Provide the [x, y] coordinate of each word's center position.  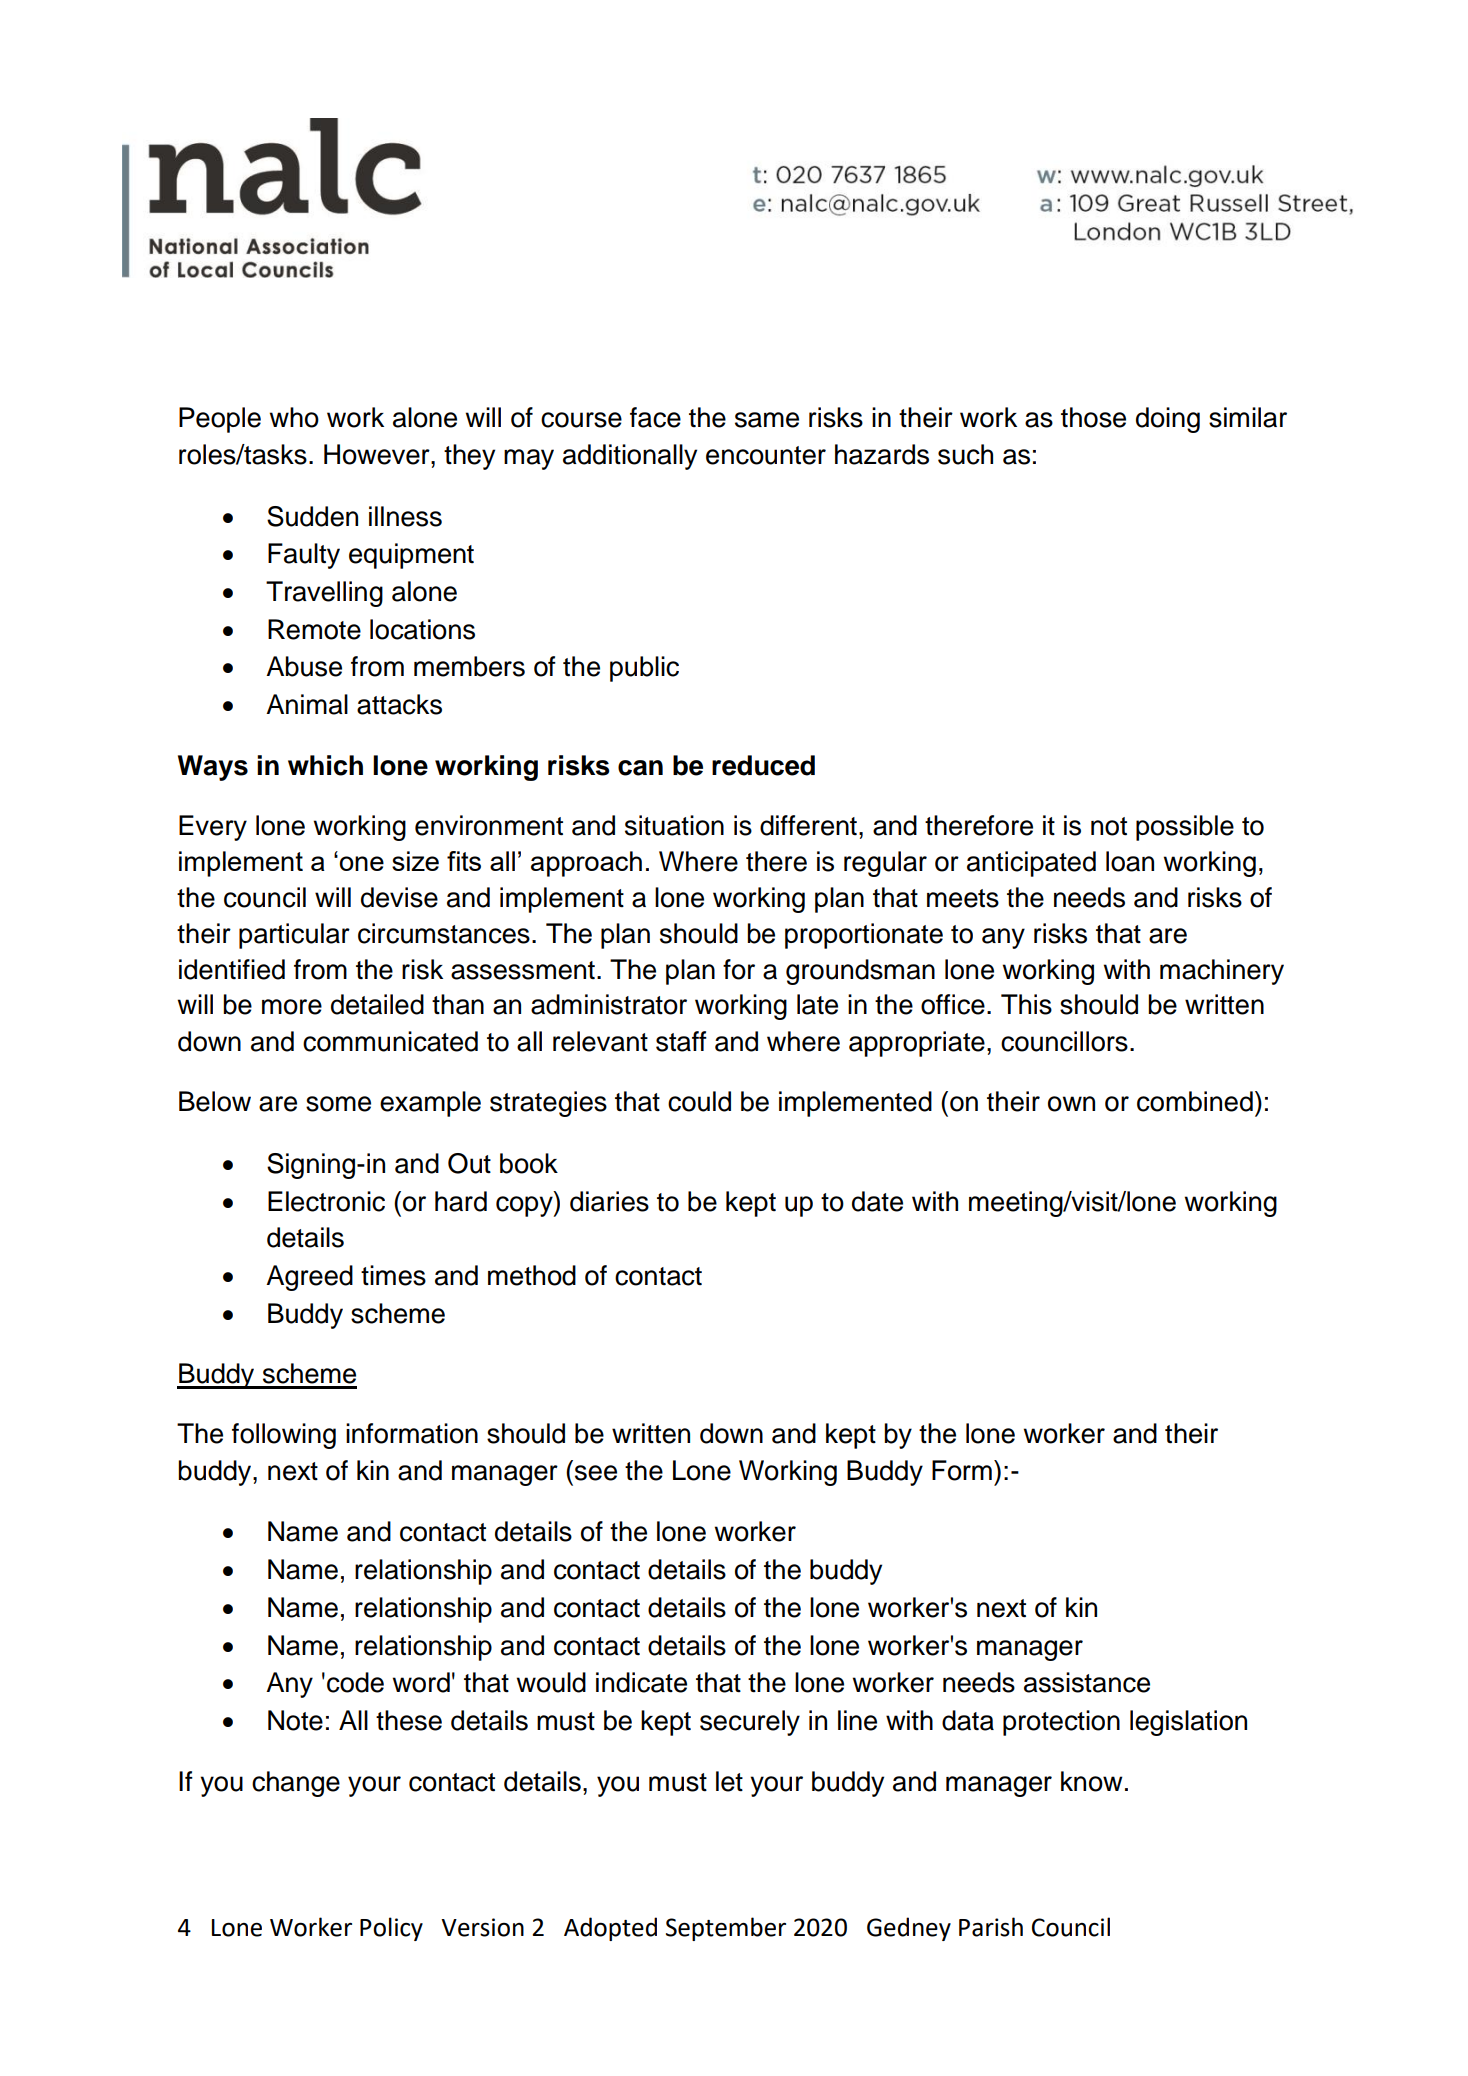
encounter [766, 455]
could [699, 1101]
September [726, 1929]
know [1092, 1781]
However [378, 454]
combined [1195, 1101]
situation [674, 825]
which [325, 765]
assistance [1087, 1682]
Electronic [326, 1201]
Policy [391, 1929]
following [284, 1436]
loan [1130, 861]
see [596, 1473]
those [1093, 417]
